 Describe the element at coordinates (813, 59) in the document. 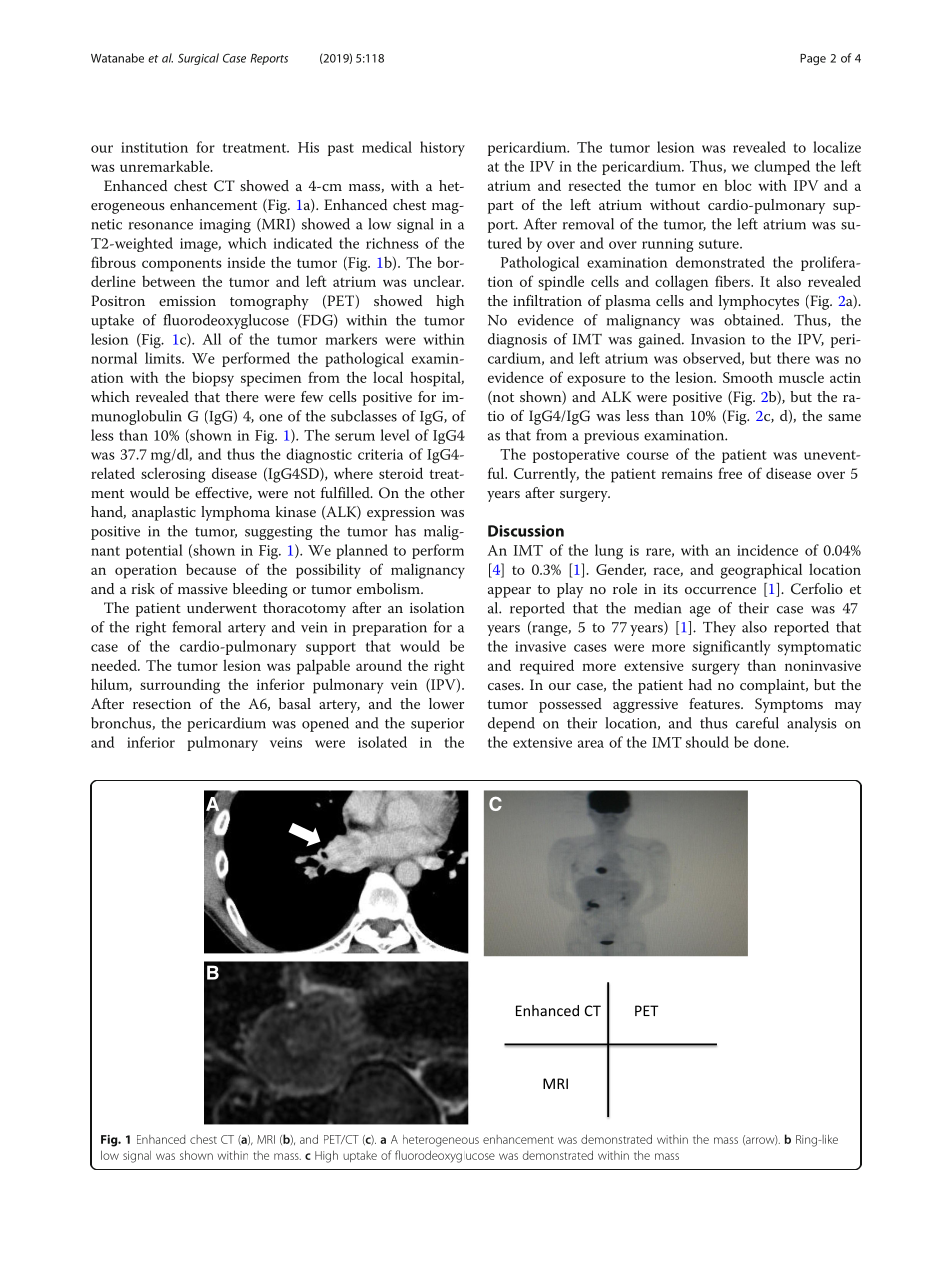

I see `Page` at that location.
